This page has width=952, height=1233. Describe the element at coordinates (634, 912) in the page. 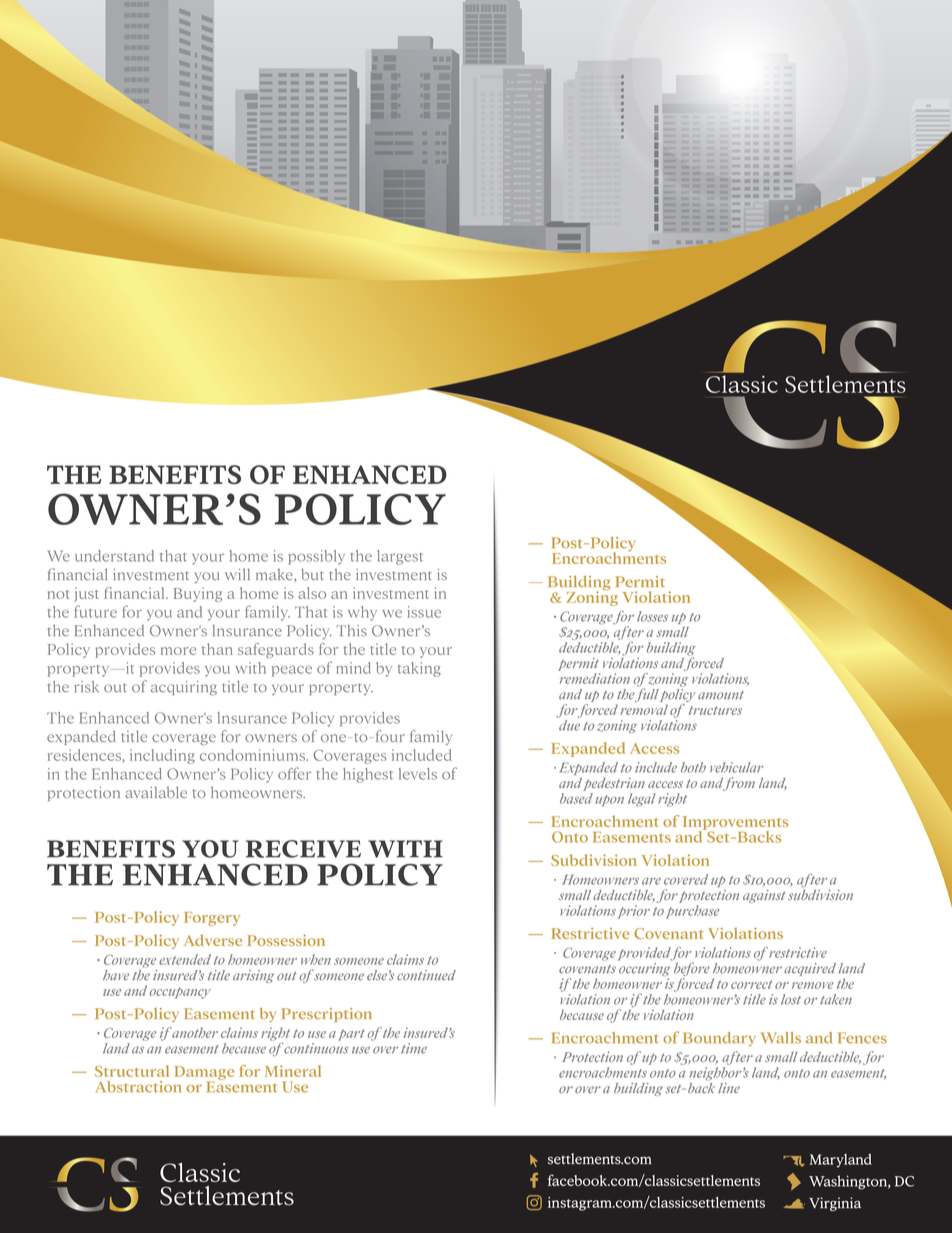

I see `prior` at that location.
